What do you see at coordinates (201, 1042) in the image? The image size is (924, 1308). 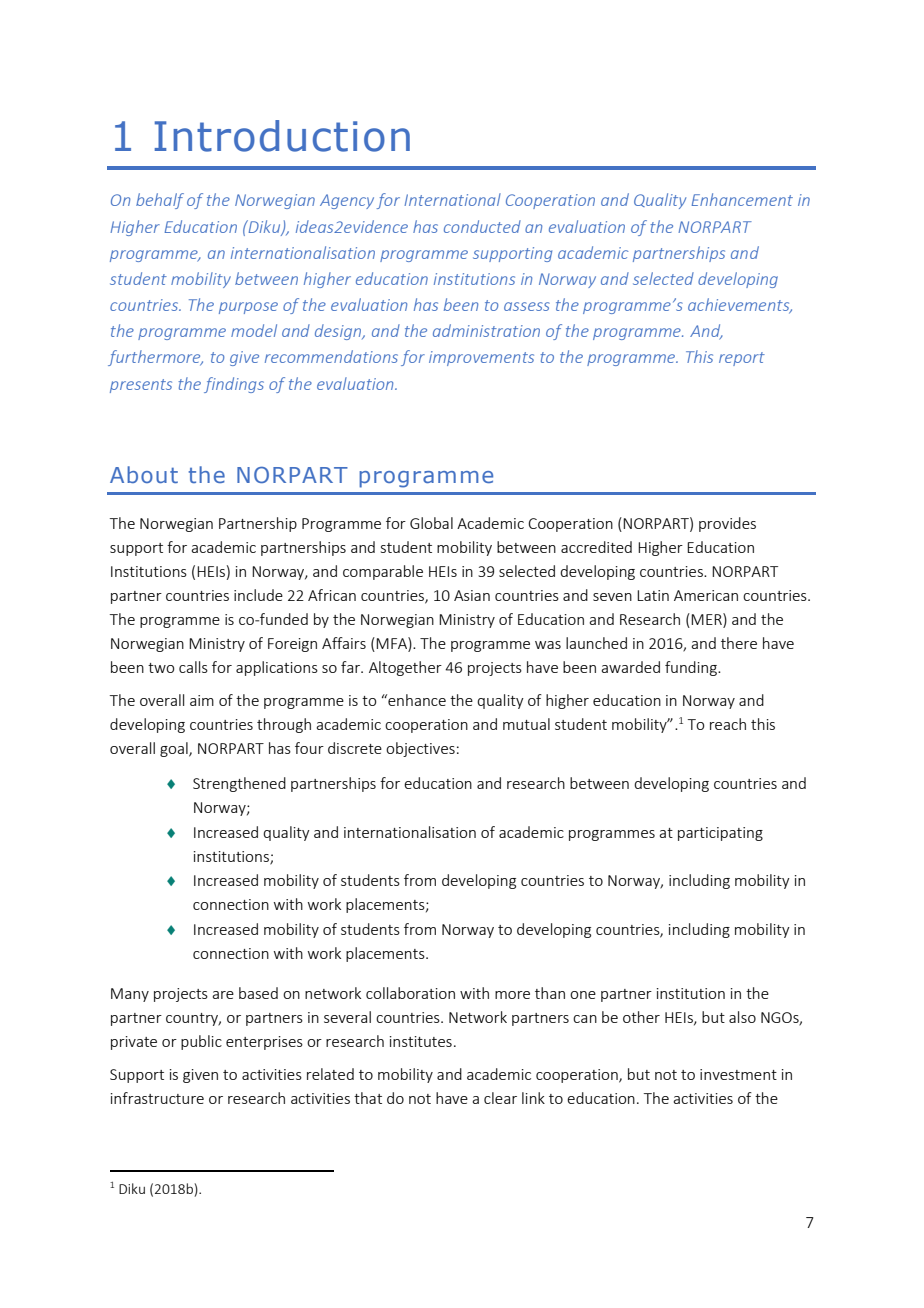 I see `public` at bounding box center [201, 1042].
